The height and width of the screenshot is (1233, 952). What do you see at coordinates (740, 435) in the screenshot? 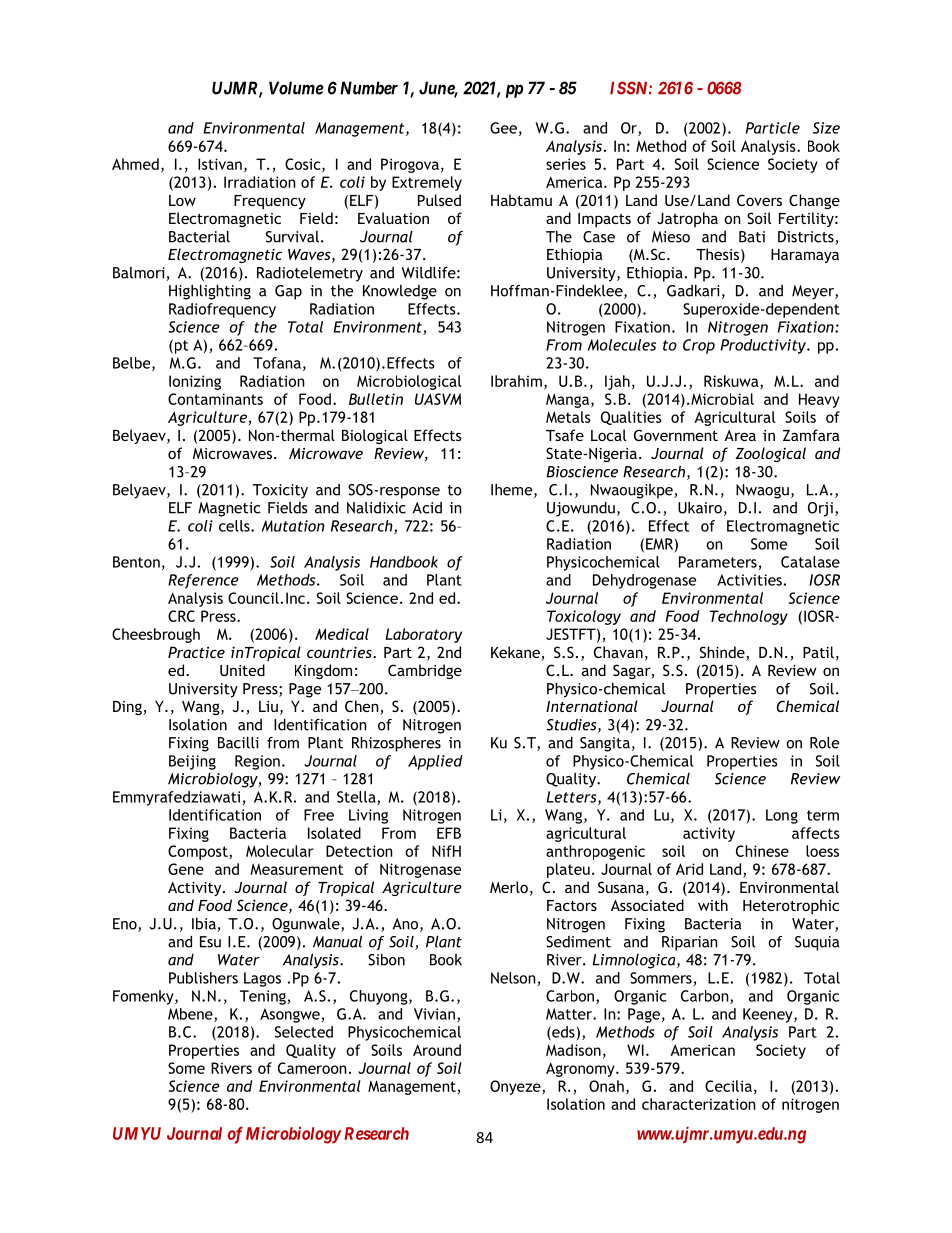
I see `Area` at bounding box center [740, 435].
